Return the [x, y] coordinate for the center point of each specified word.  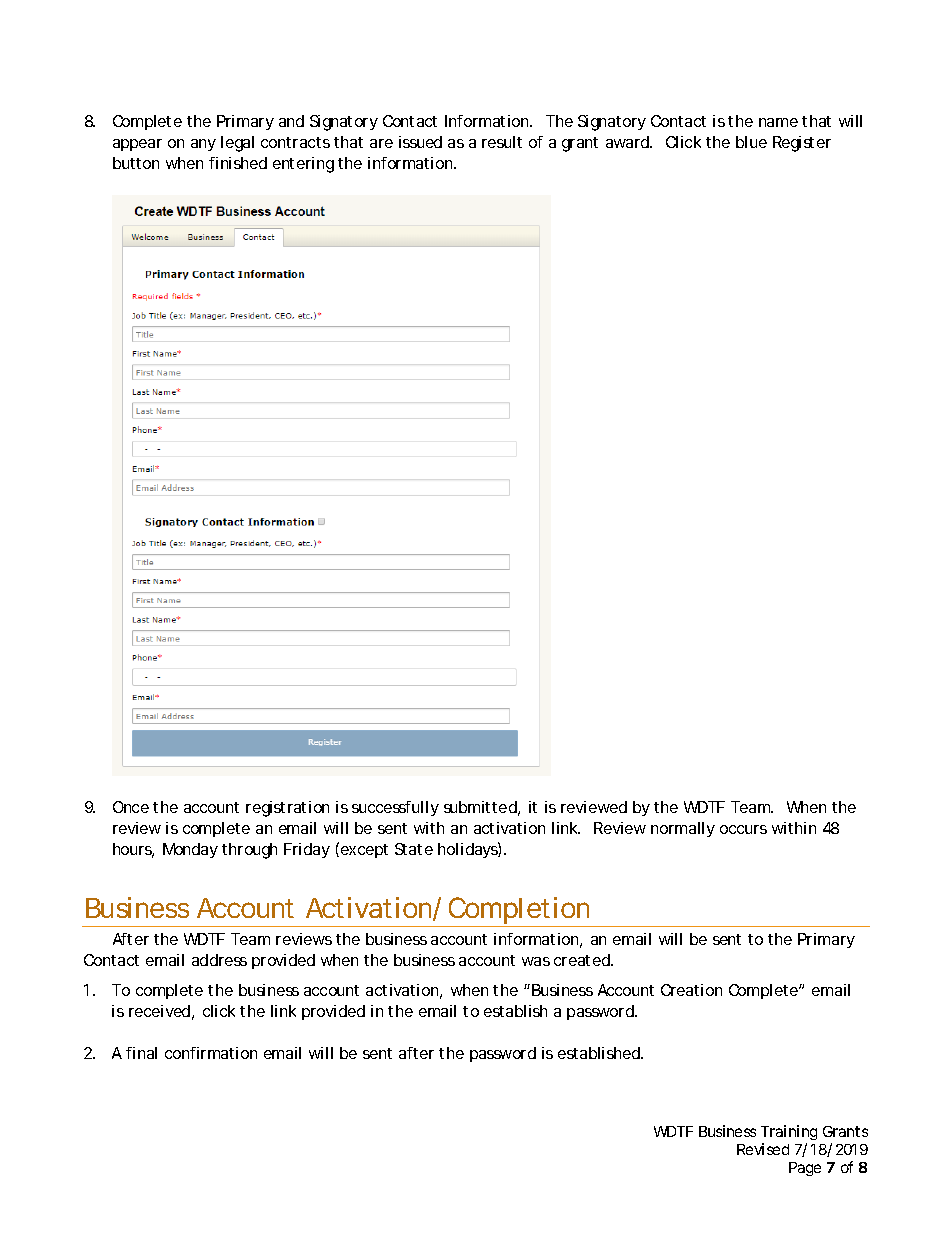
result [502, 142]
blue [751, 142]
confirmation [211, 1053]
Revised [763, 1149]
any [203, 145]
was [536, 961]
